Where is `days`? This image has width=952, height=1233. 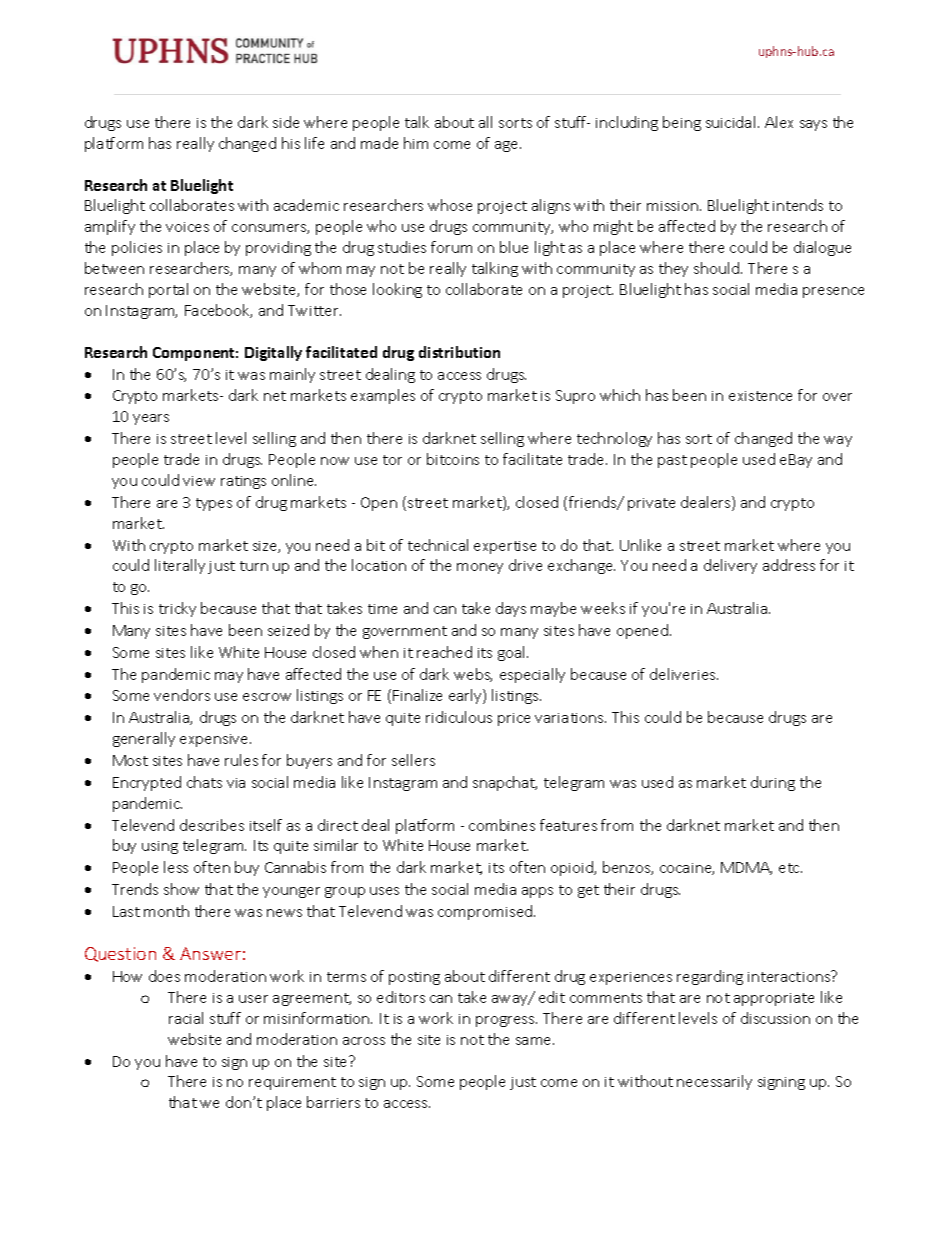
days is located at coordinates (511, 609).
